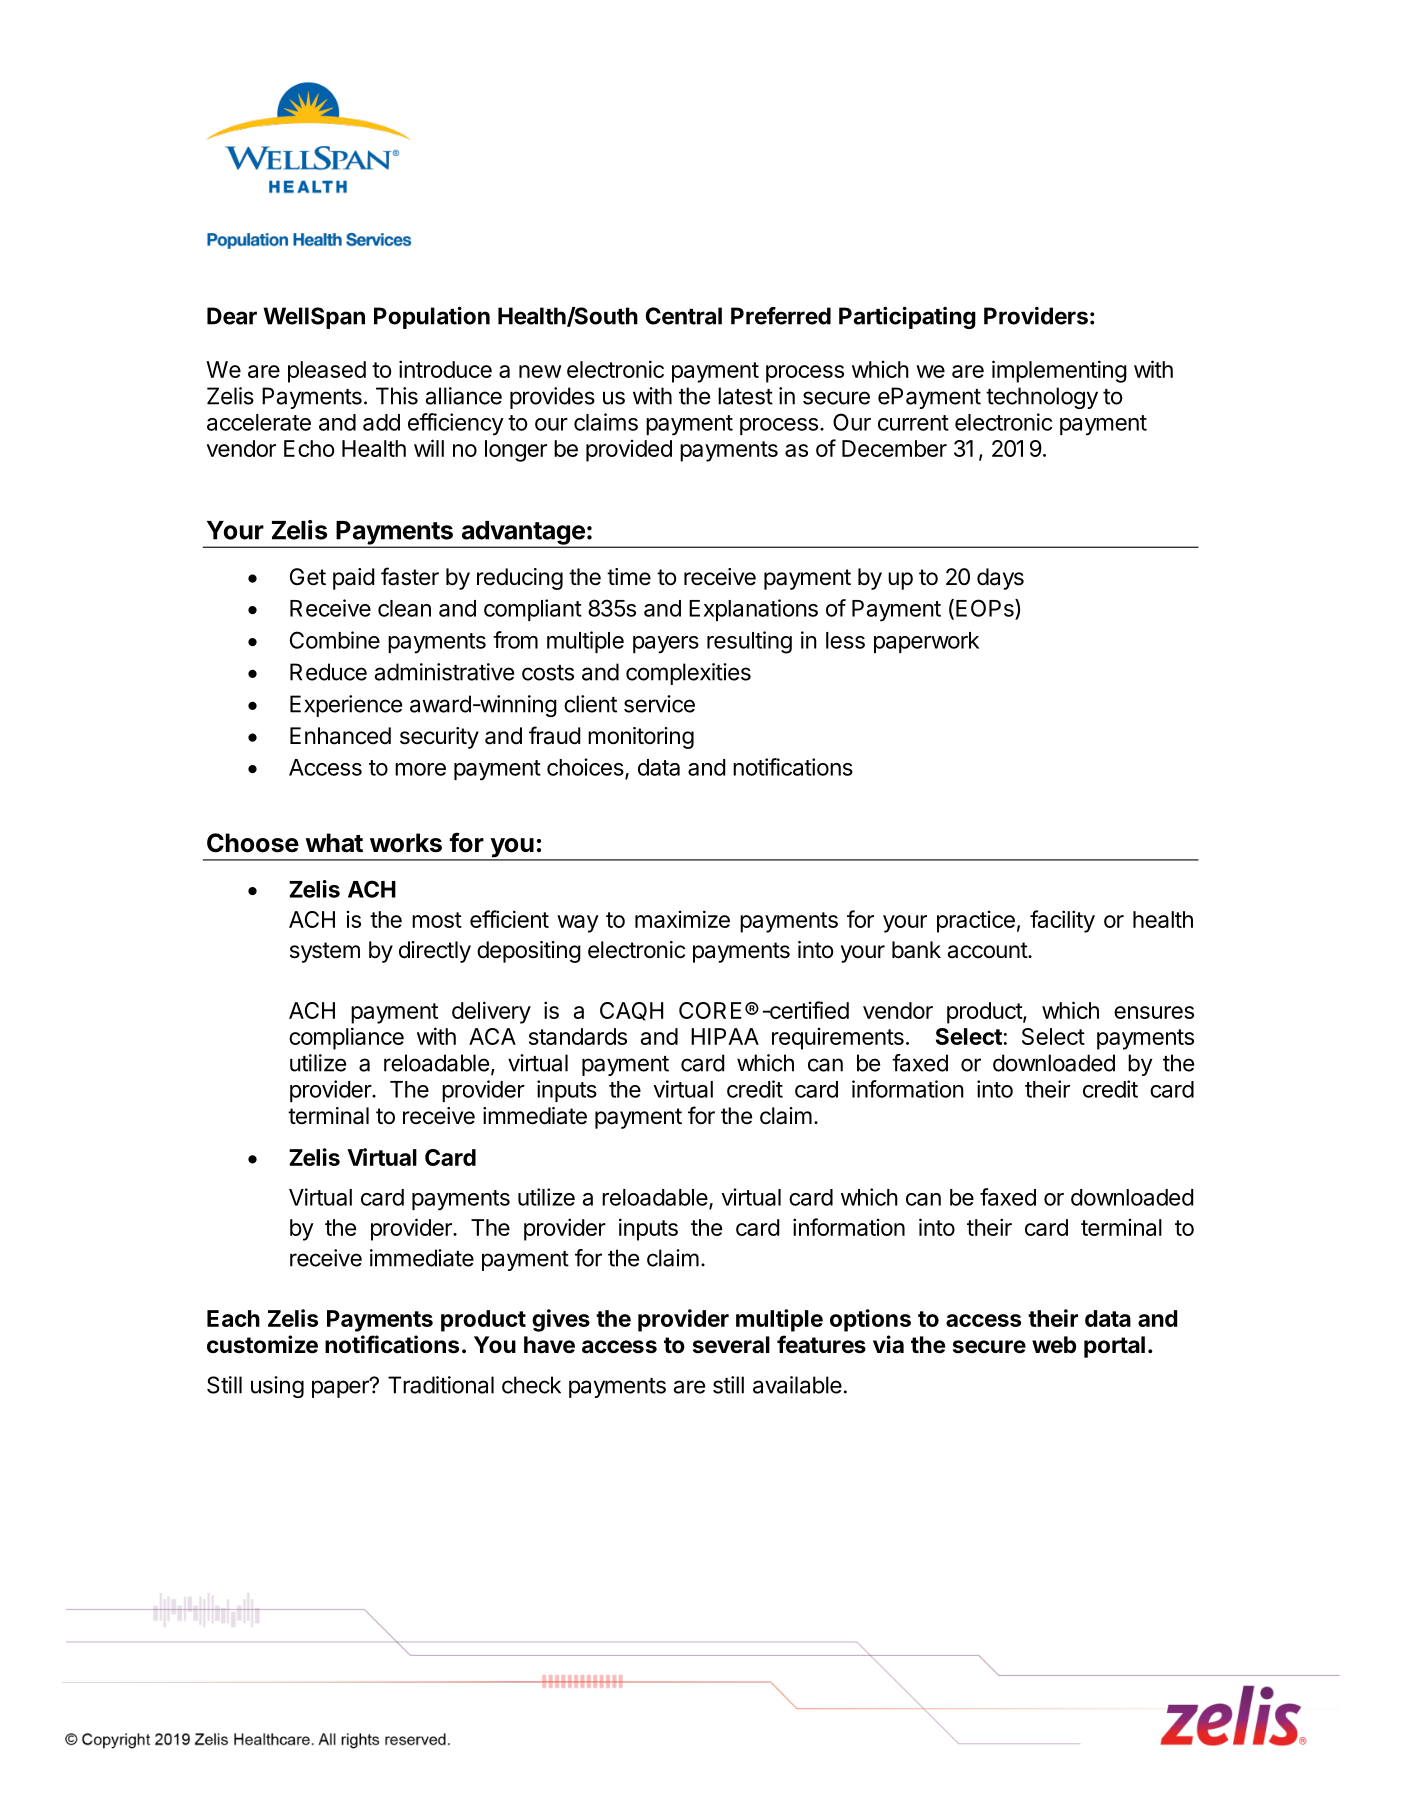 Image resolution: width=1401 pixels, height=1813 pixels. I want to click on implementing, so click(1059, 371).
